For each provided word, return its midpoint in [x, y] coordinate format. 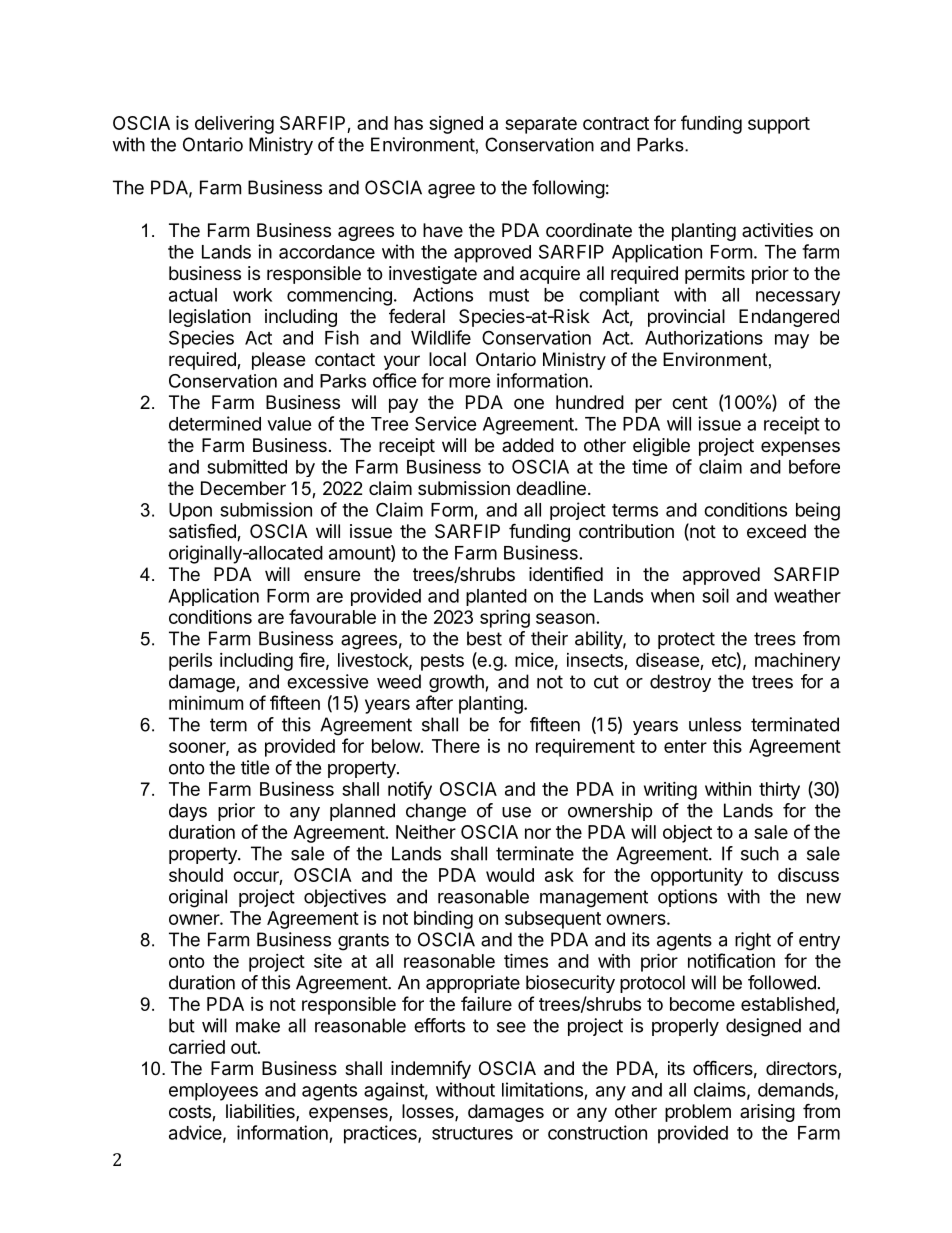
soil [715, 595]
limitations [542, 1089]
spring [505, 618]
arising [767, 1113]
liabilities [261, 1112]
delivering [234, 125]
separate [541, 125]
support [779, 125]
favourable [332, 616]
